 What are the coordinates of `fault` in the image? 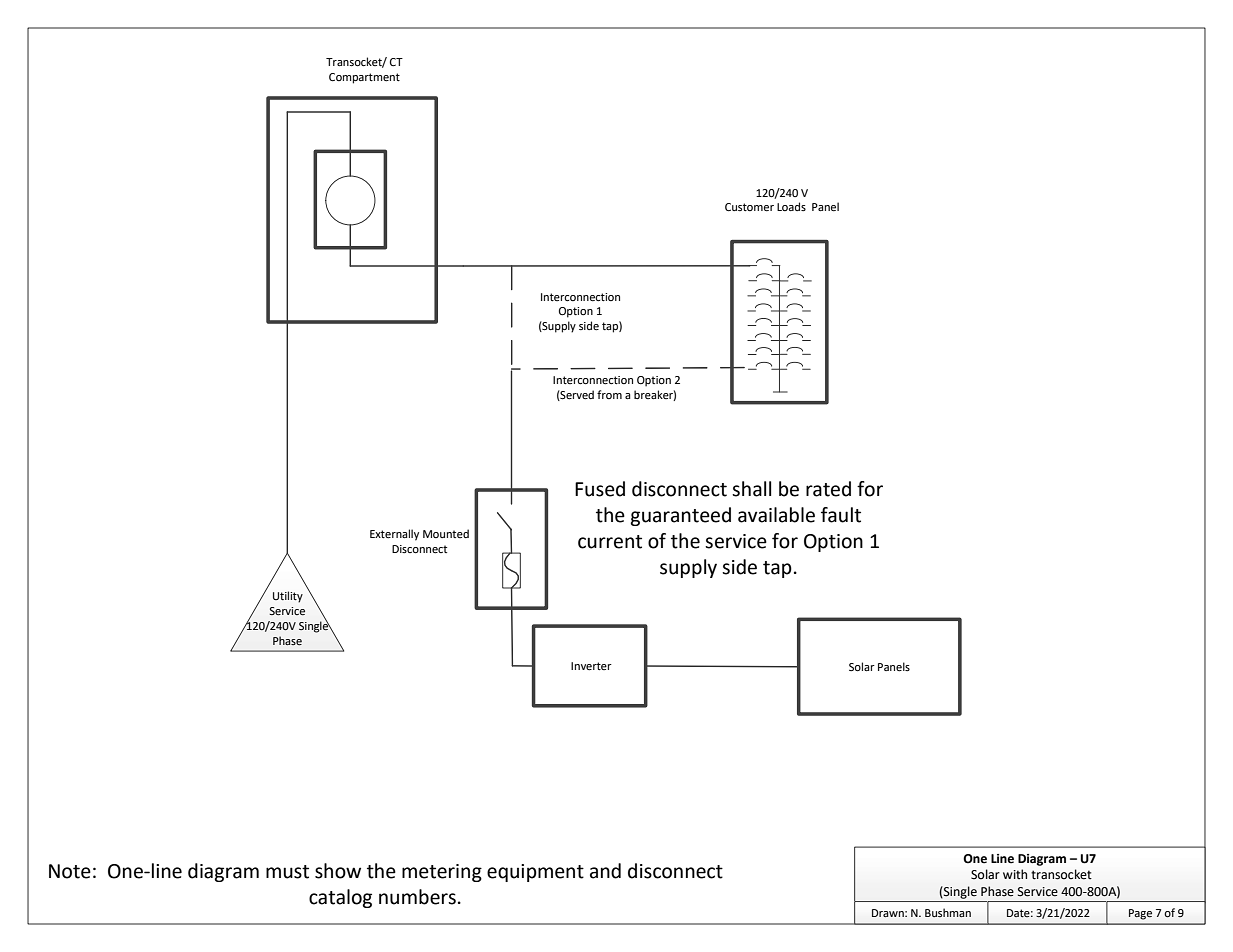 It's located at (841, 515).
